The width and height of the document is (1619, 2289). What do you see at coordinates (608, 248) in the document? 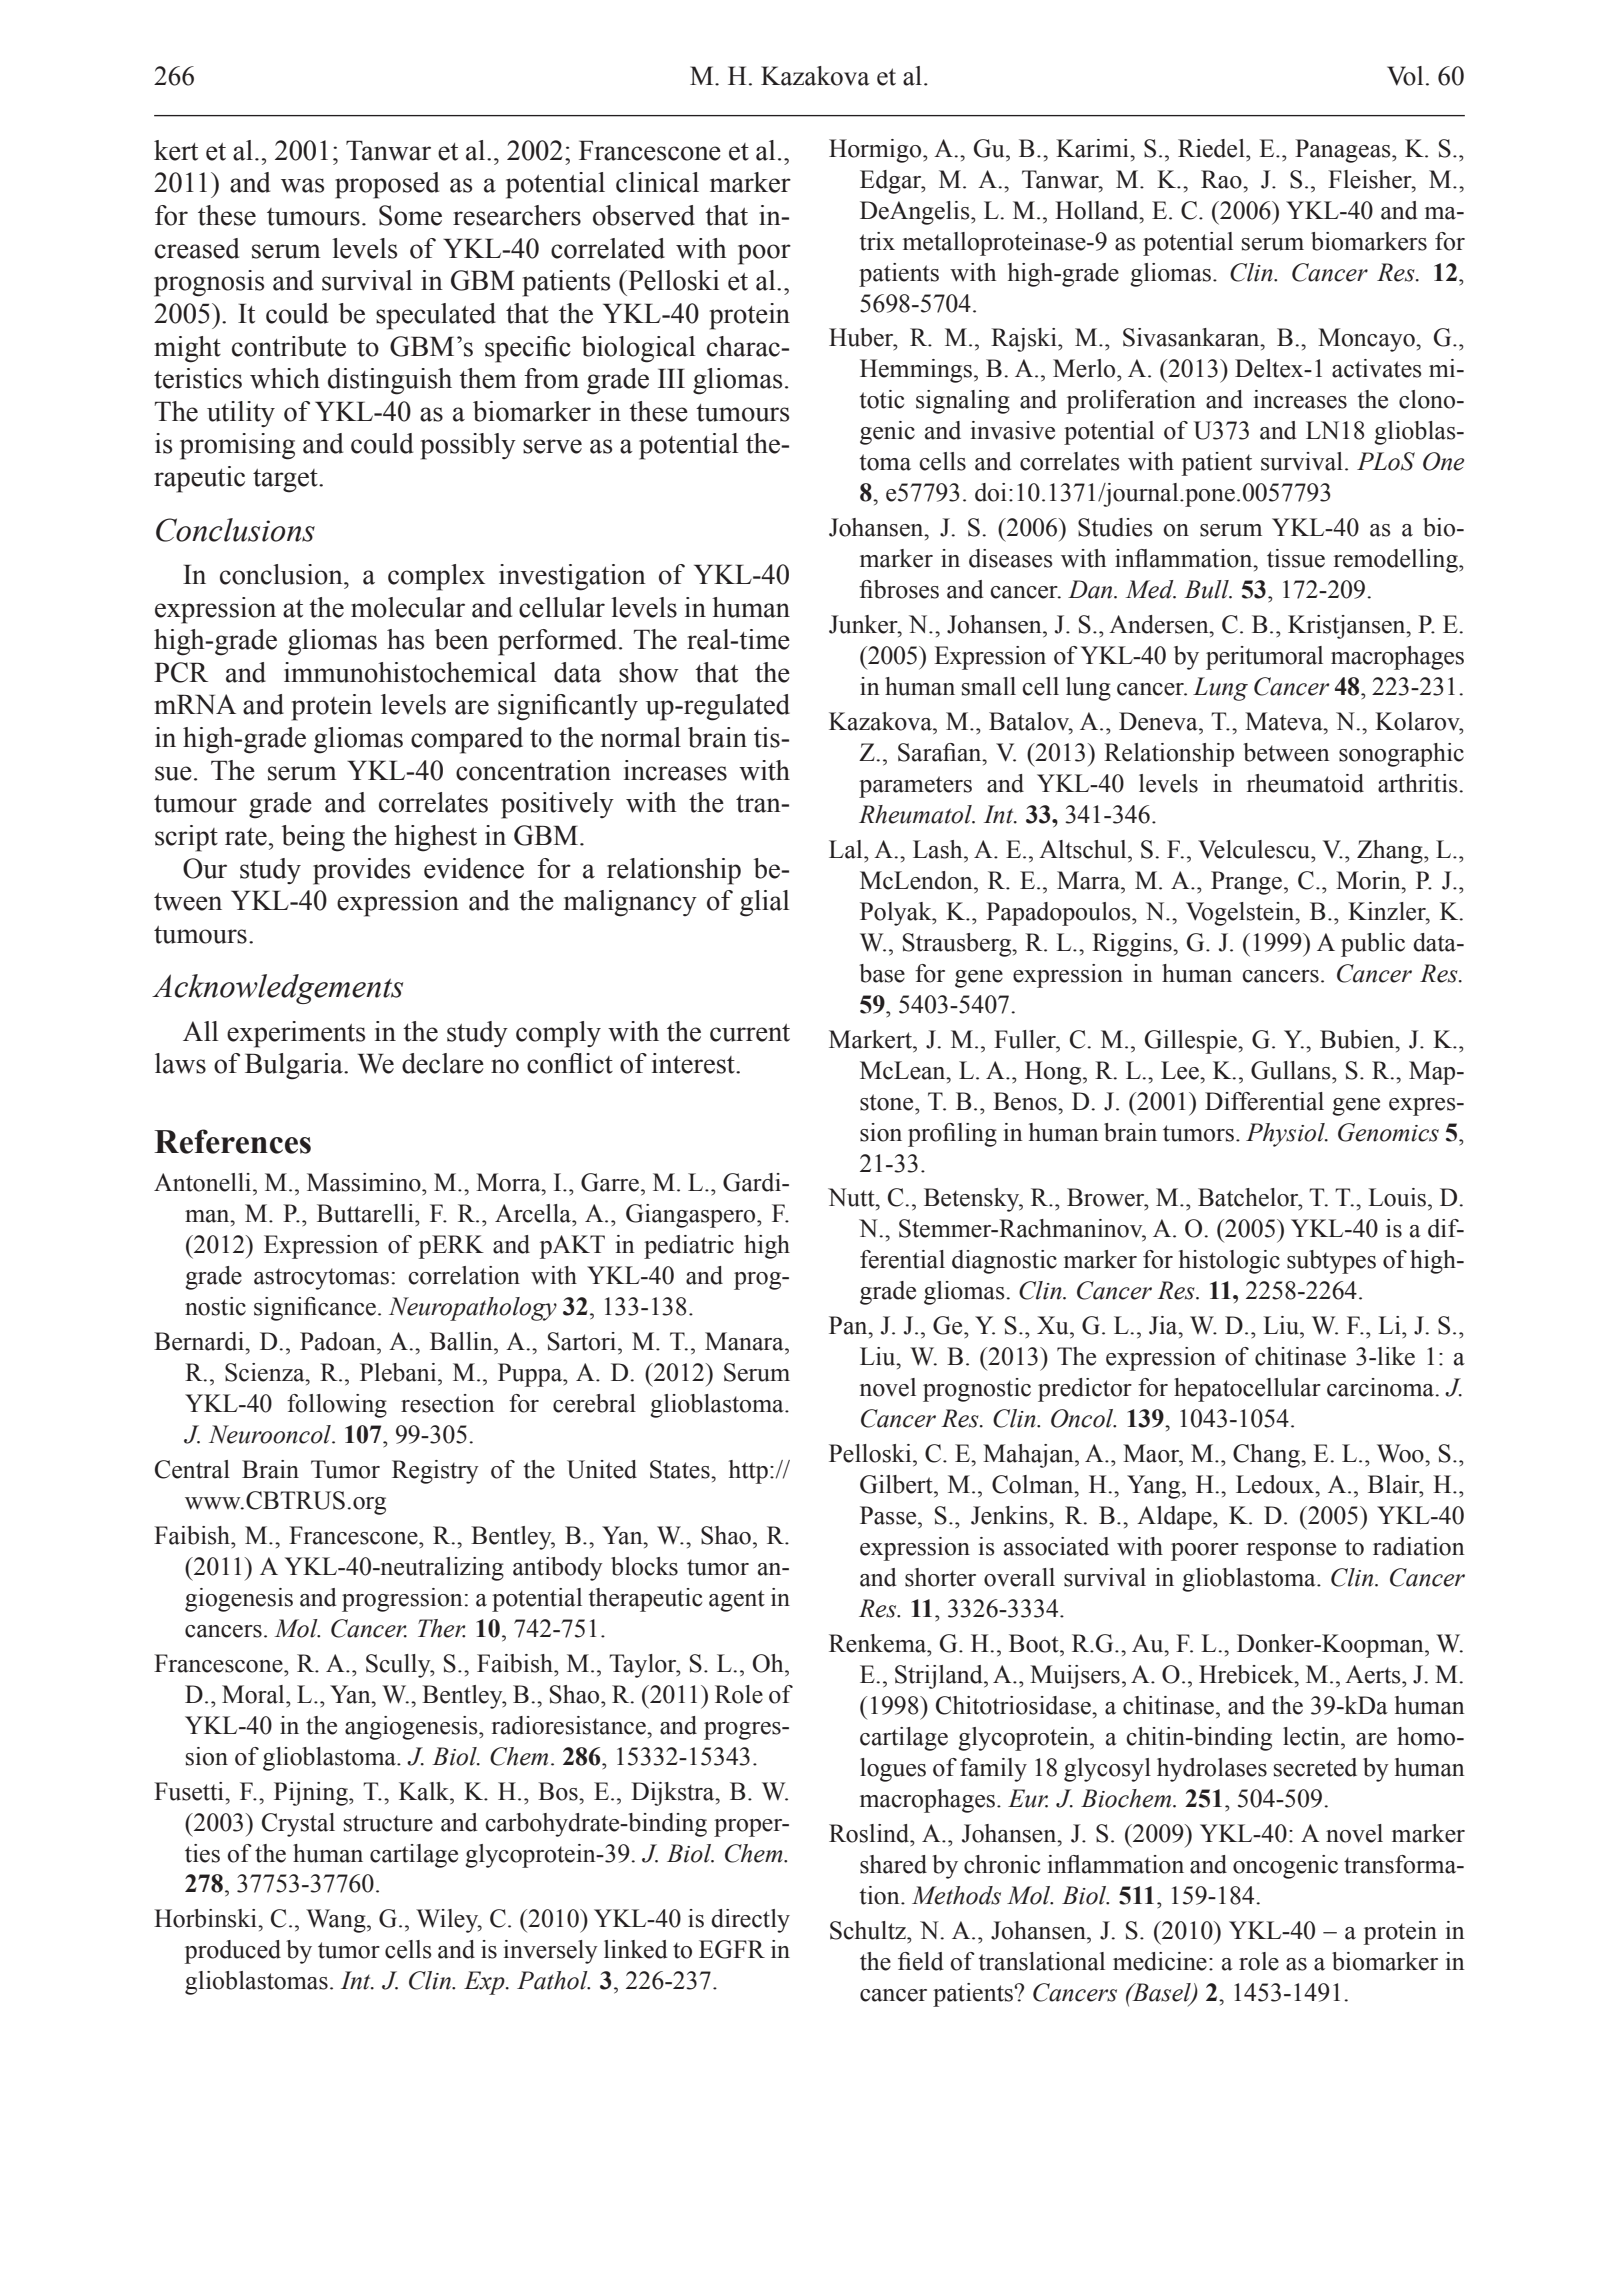
I see `correlated` at bounding box center [608, 248].
